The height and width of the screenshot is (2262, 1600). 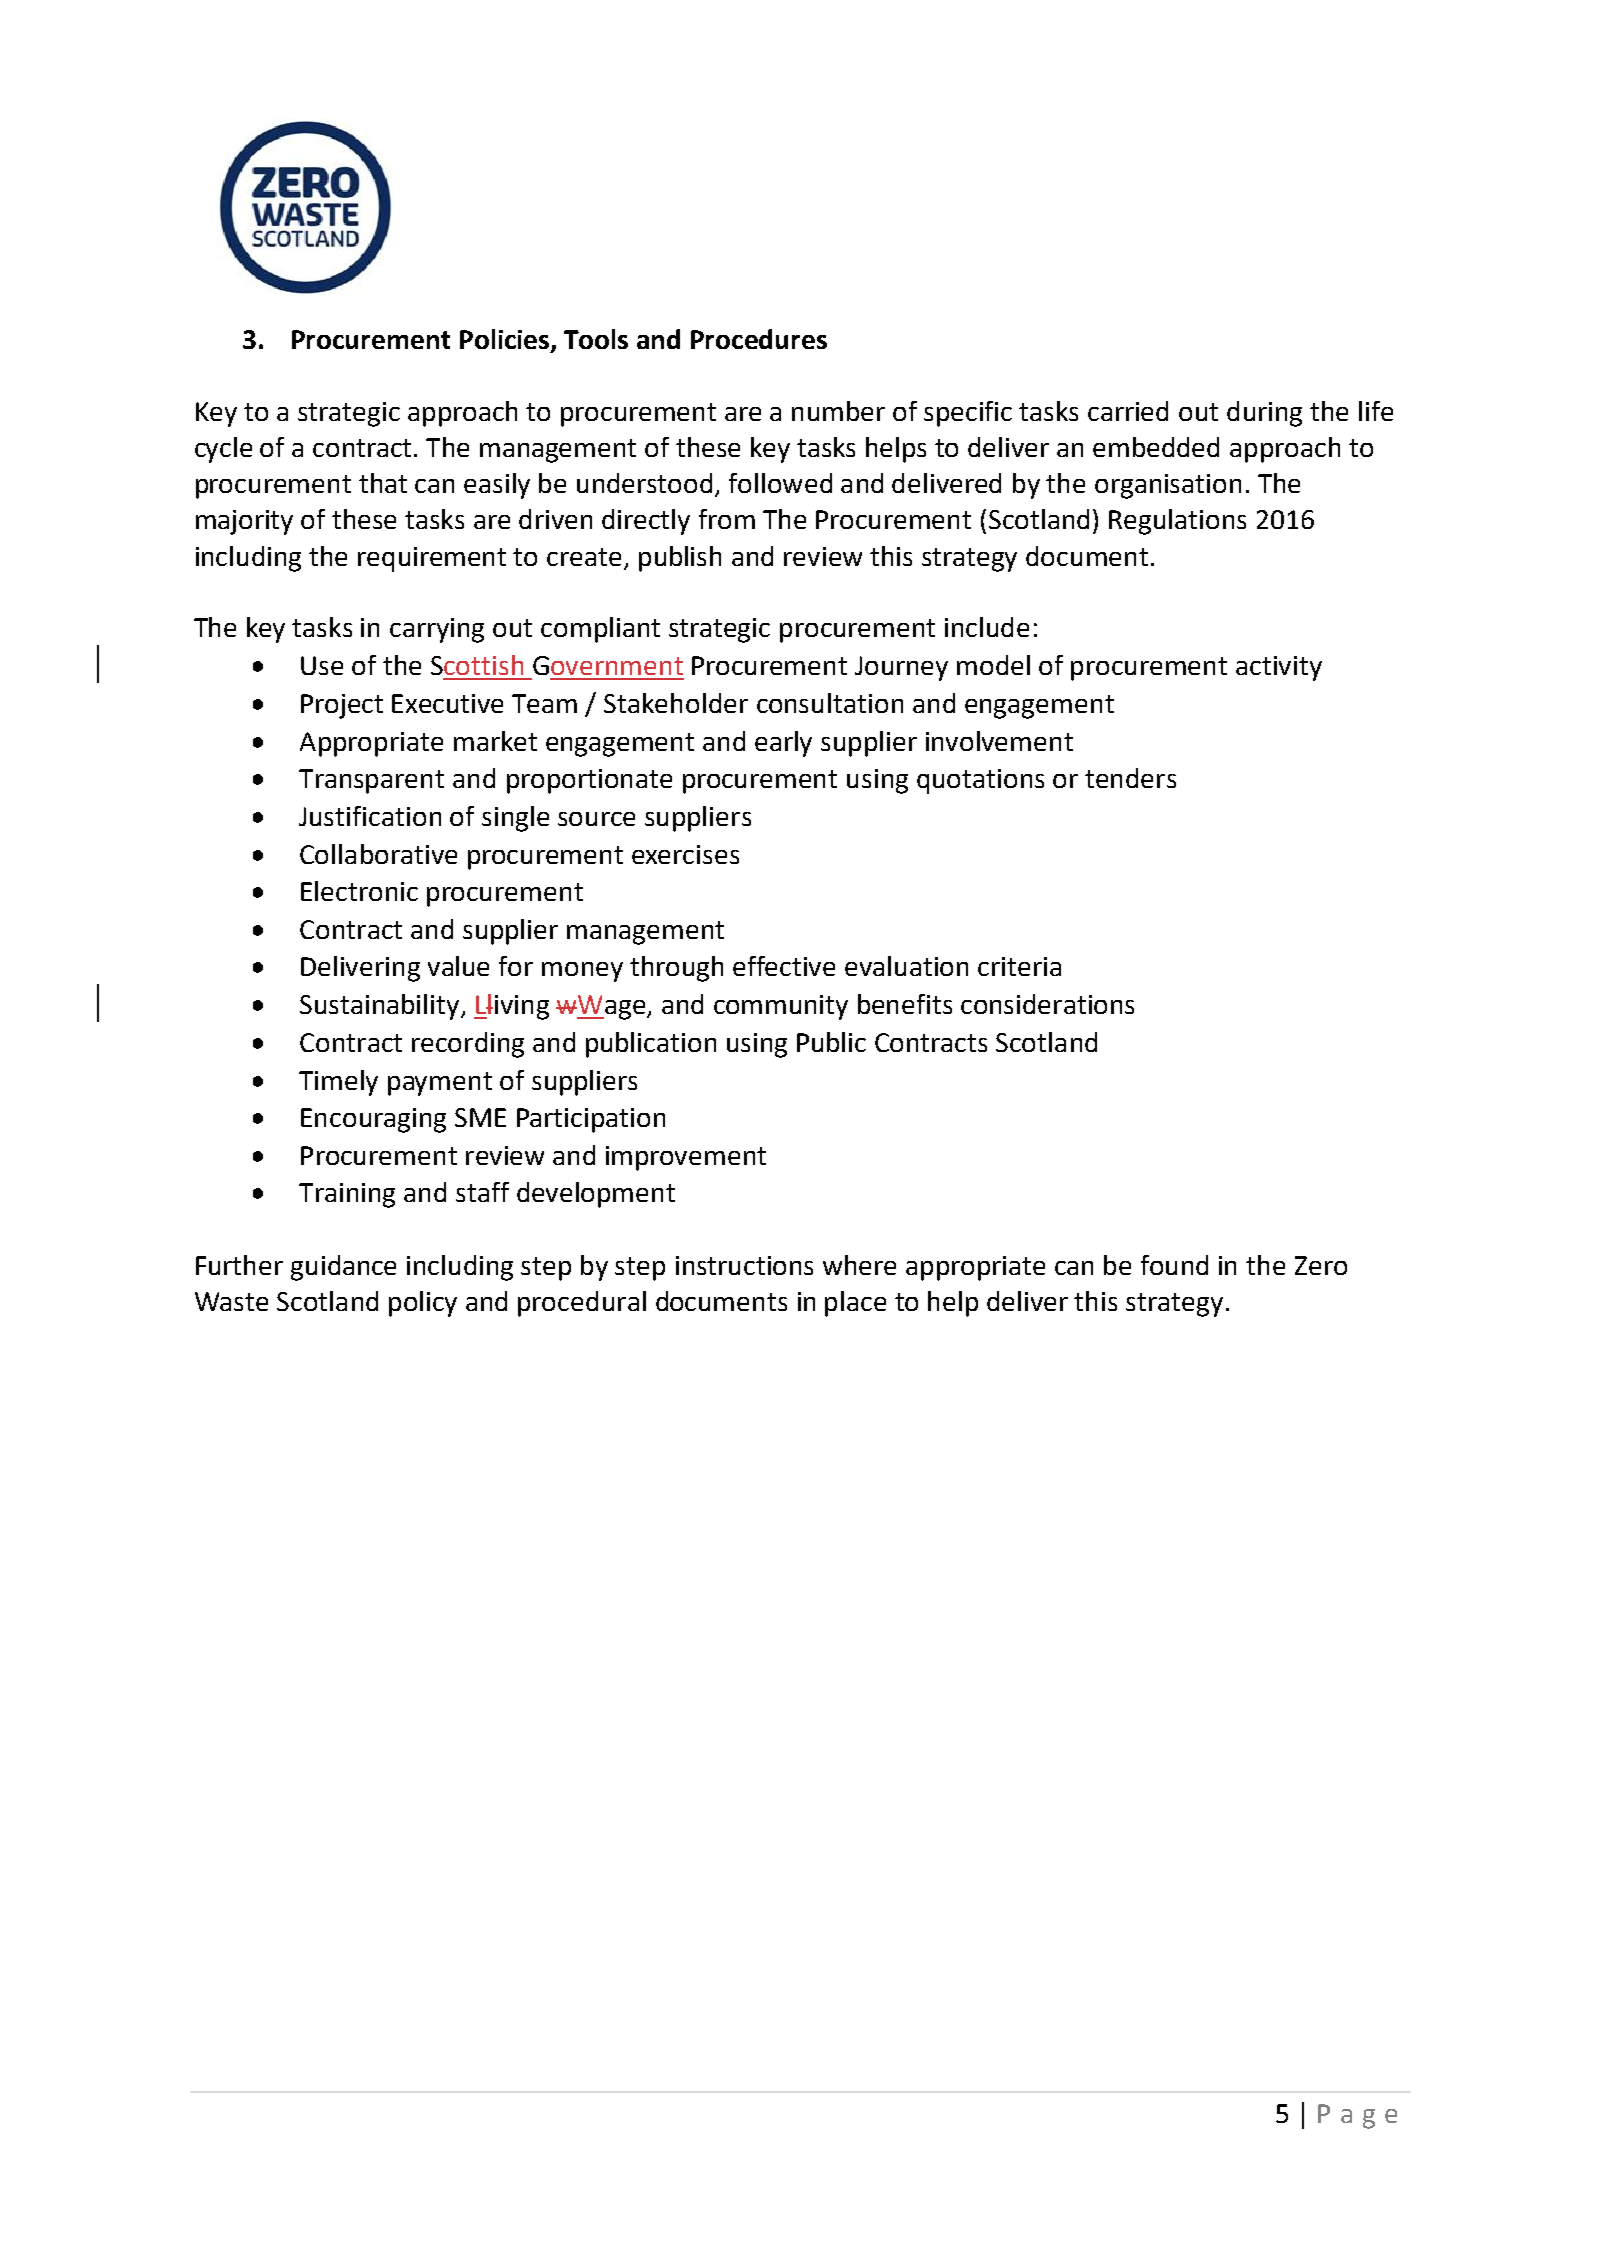 What do you see at coordinates (759, 339) in the screenshot?
I see `Procedures` at bounding box center [759, 339].
